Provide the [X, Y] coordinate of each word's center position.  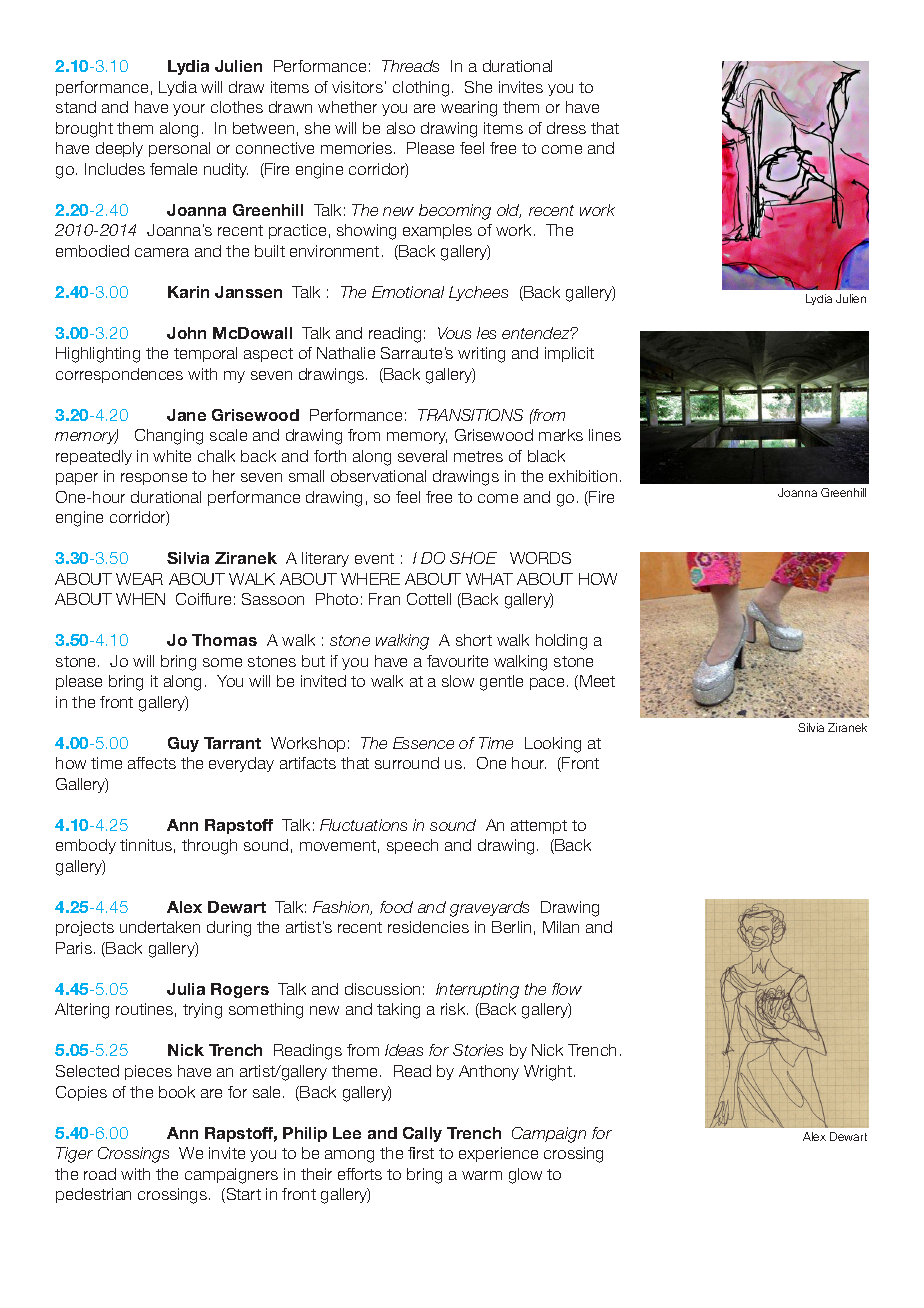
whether [347, 107]
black [546, 456]
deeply [119, 149]
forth [330, 456]
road [100, 1174]
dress [566, 128]
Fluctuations [363, 825]
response [154, 479]
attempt [539, 827]
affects [152, 763]
